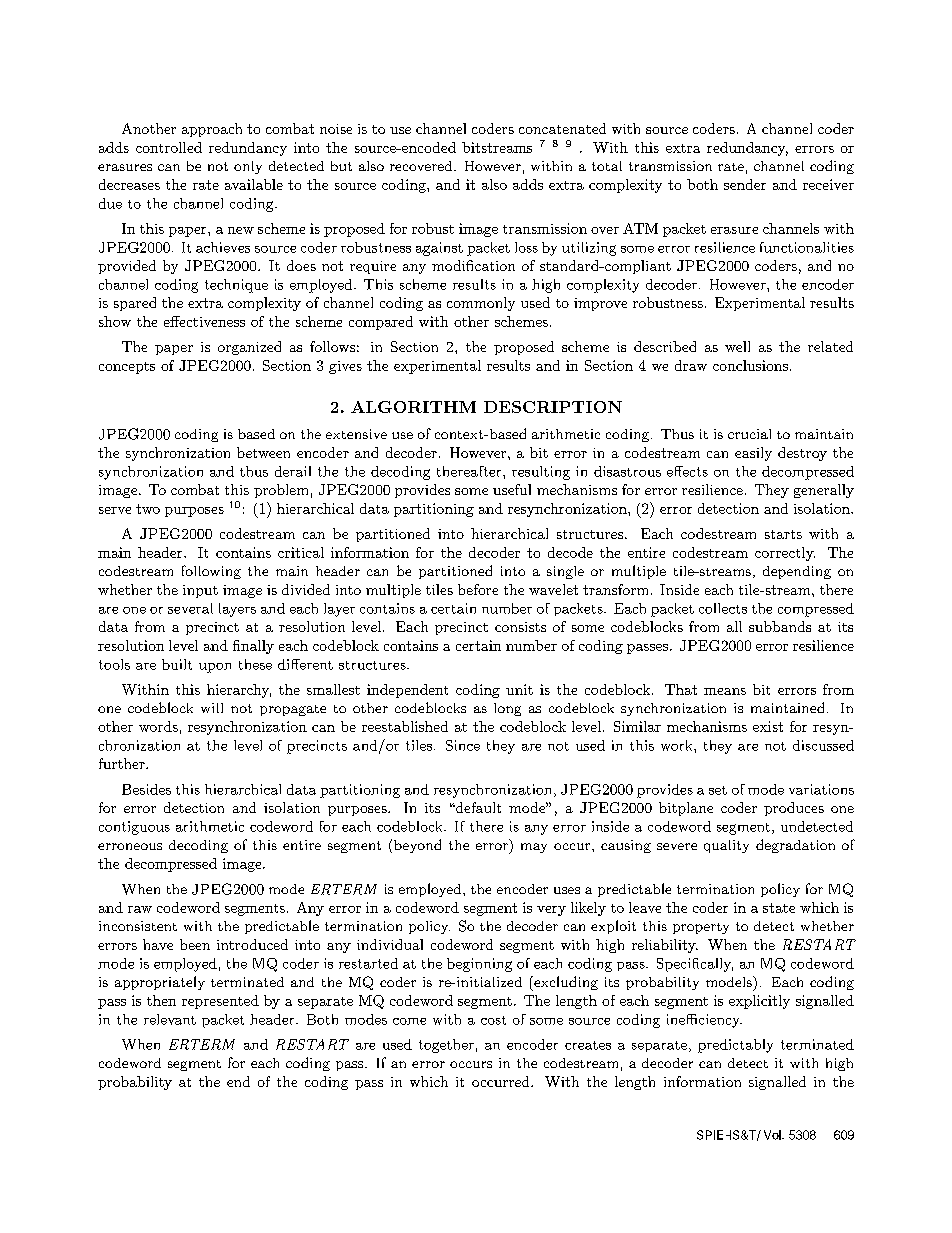 This screenshot has height=1233, width=952. What do you see at coordinates (723, 608) in the screenshot?
I see `collects` at bounding box center [723, 608].
